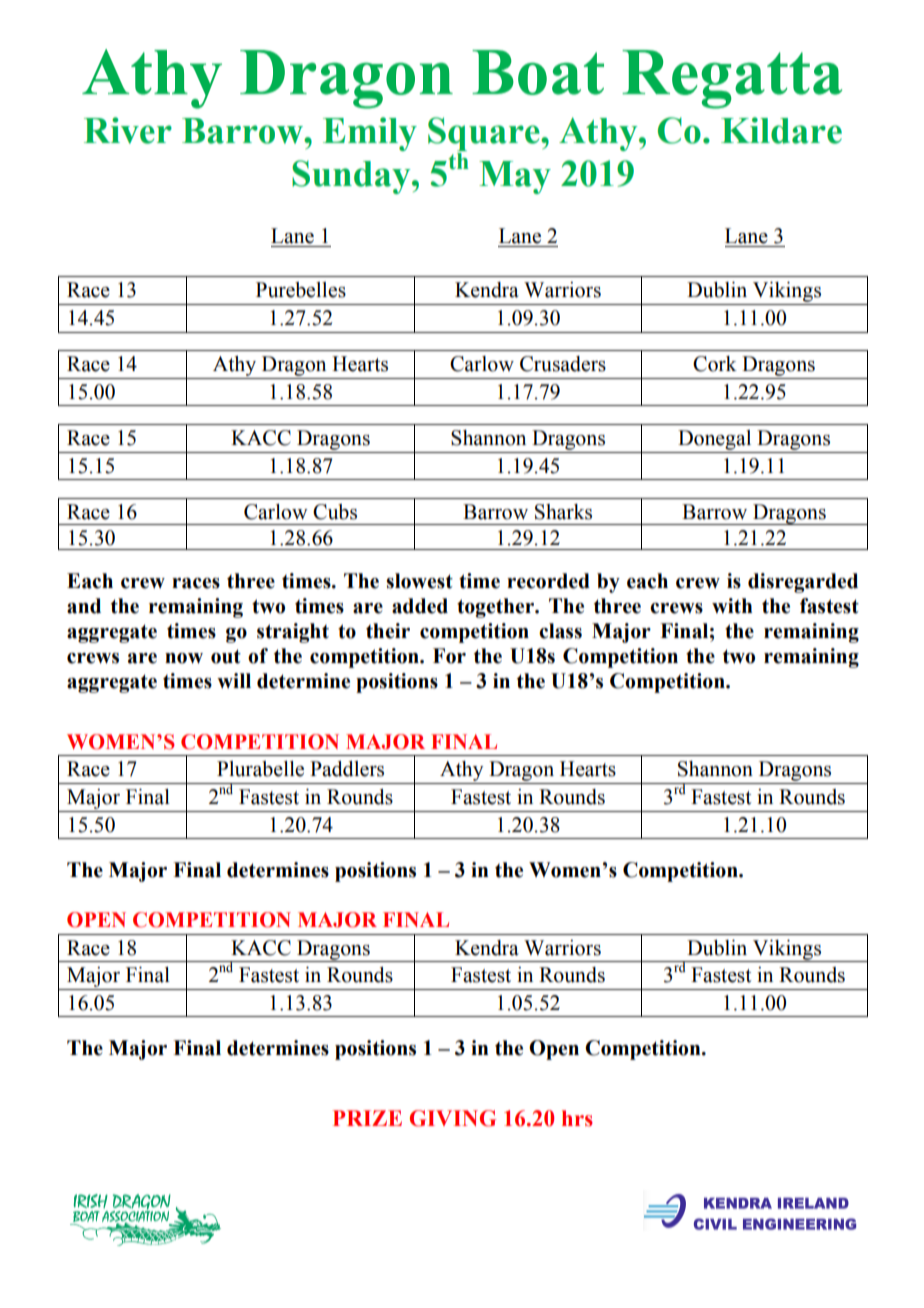 This image has width=924, height=1308. Describe the element at coordinates (453, 1118) in the image. I see `GIVING` at that location.
